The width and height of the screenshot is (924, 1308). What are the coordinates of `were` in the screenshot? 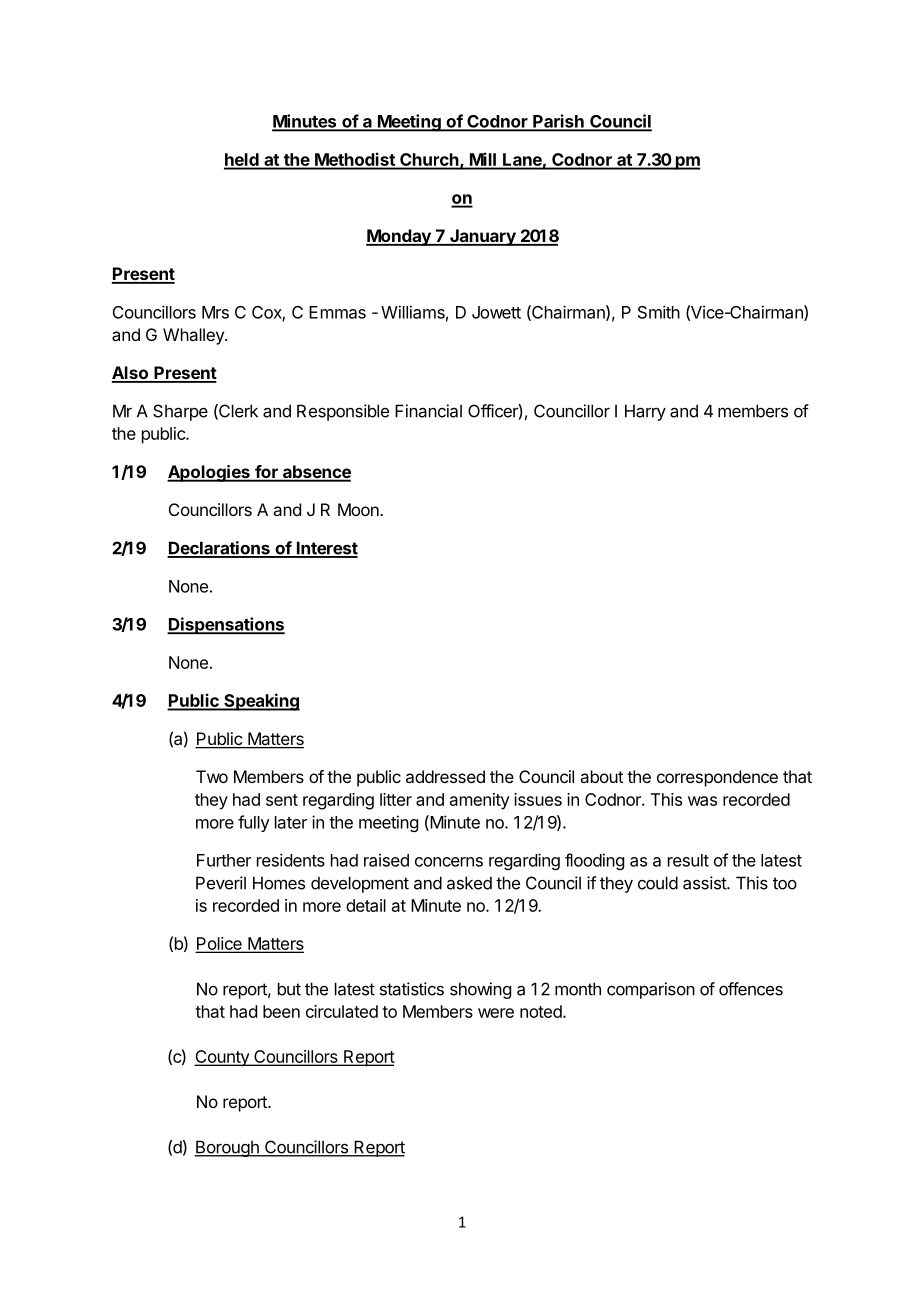 It's located at (496, 1013).
